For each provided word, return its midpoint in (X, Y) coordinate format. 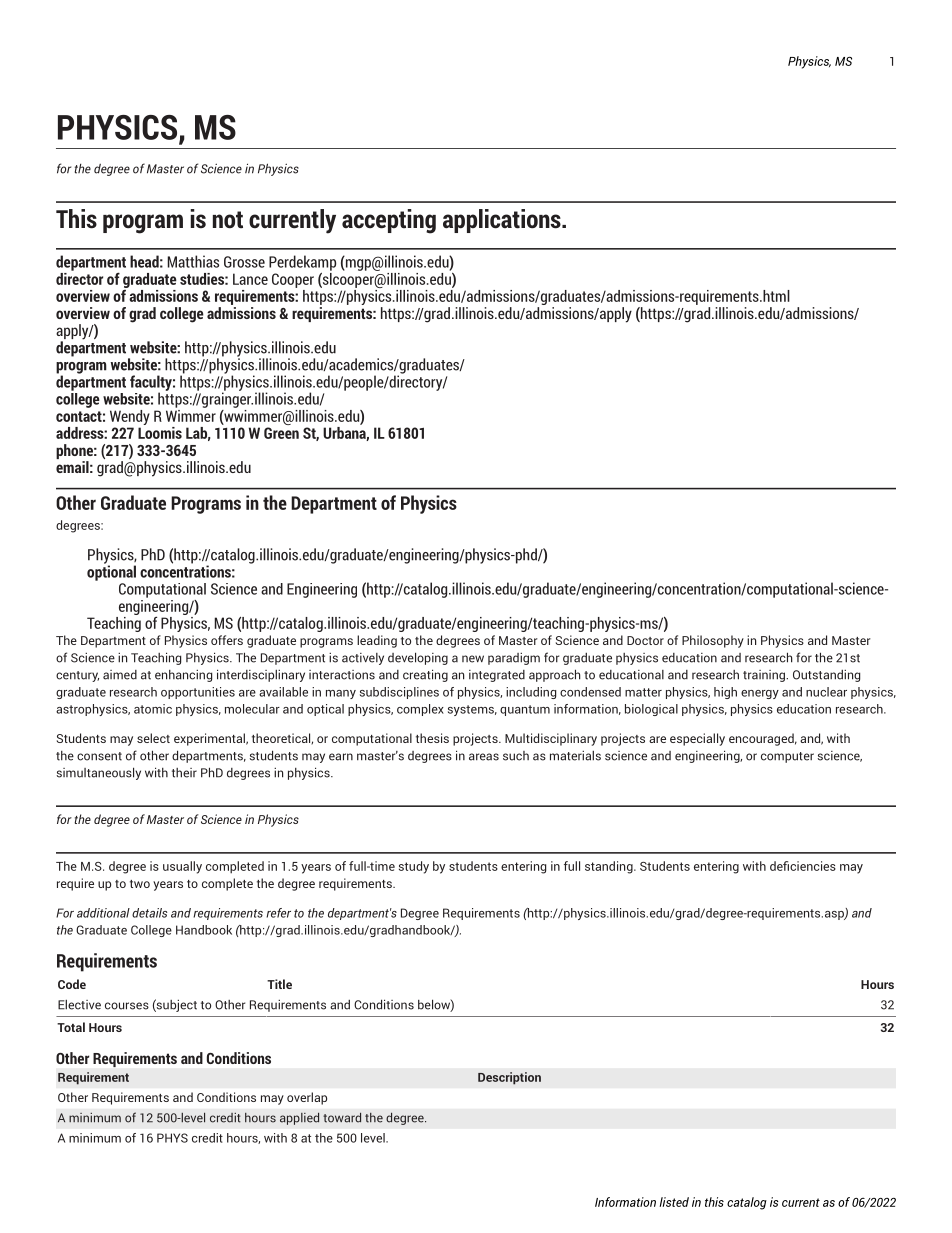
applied (299, 1118)
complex (420, 710)
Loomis (160, 431)
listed (674, 1202)
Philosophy (713, 641)
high (725, 693)
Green (281, 433)
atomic (153, 709)
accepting (389, 221)
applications (503, 221)
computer (787, 757)
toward (342, 1118)
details (149, 913)
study (414, 867)
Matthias (193, 261)
